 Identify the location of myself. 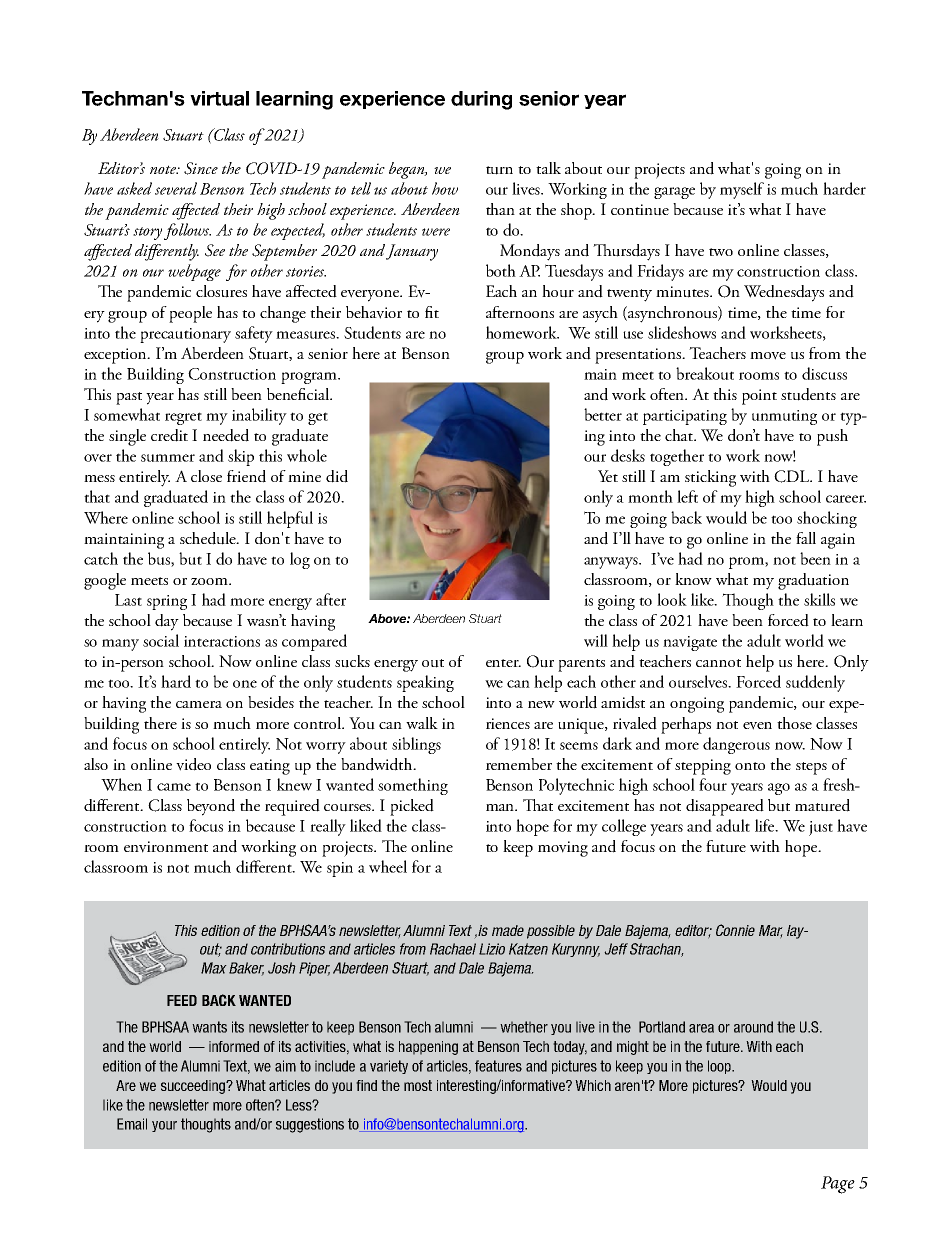
(742, 190).
